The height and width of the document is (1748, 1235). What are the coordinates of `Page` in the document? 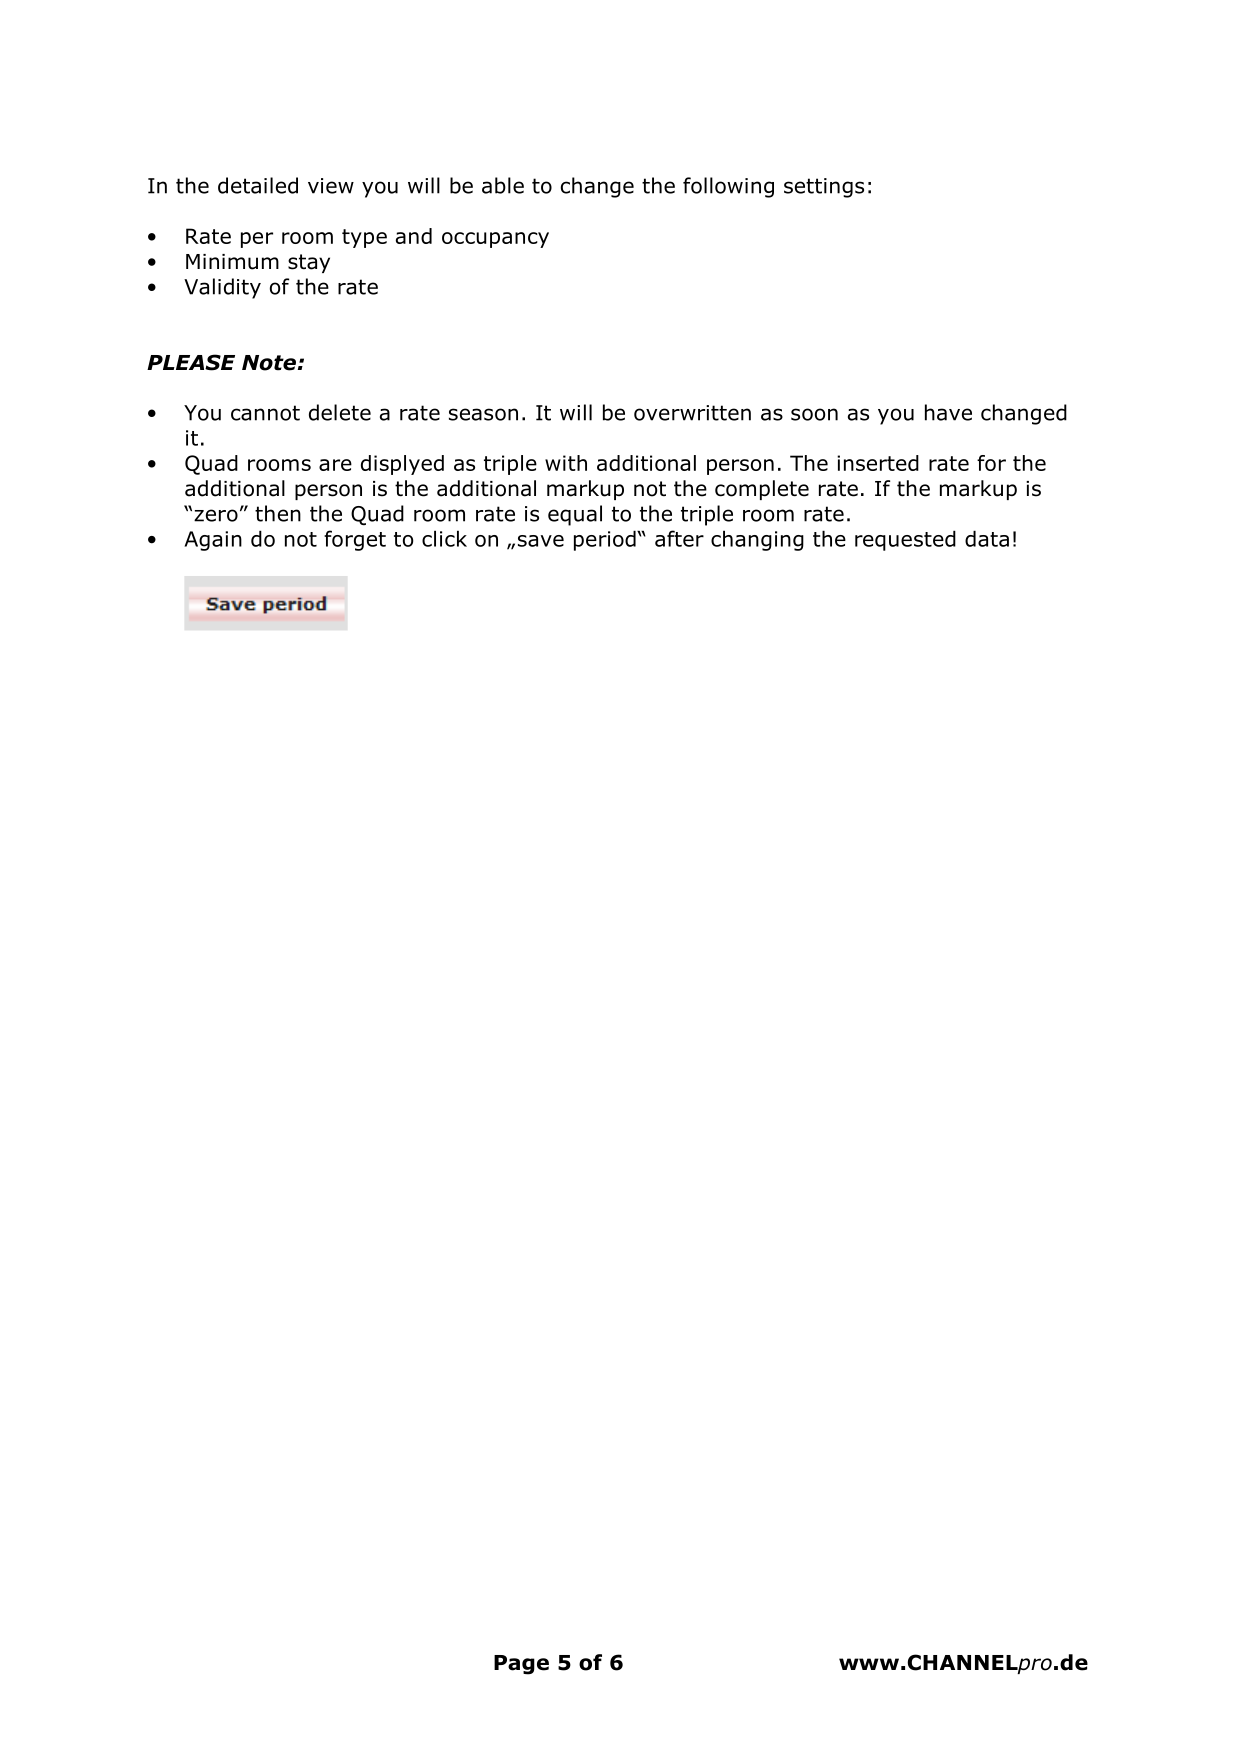 It's located at (521, 1665).
